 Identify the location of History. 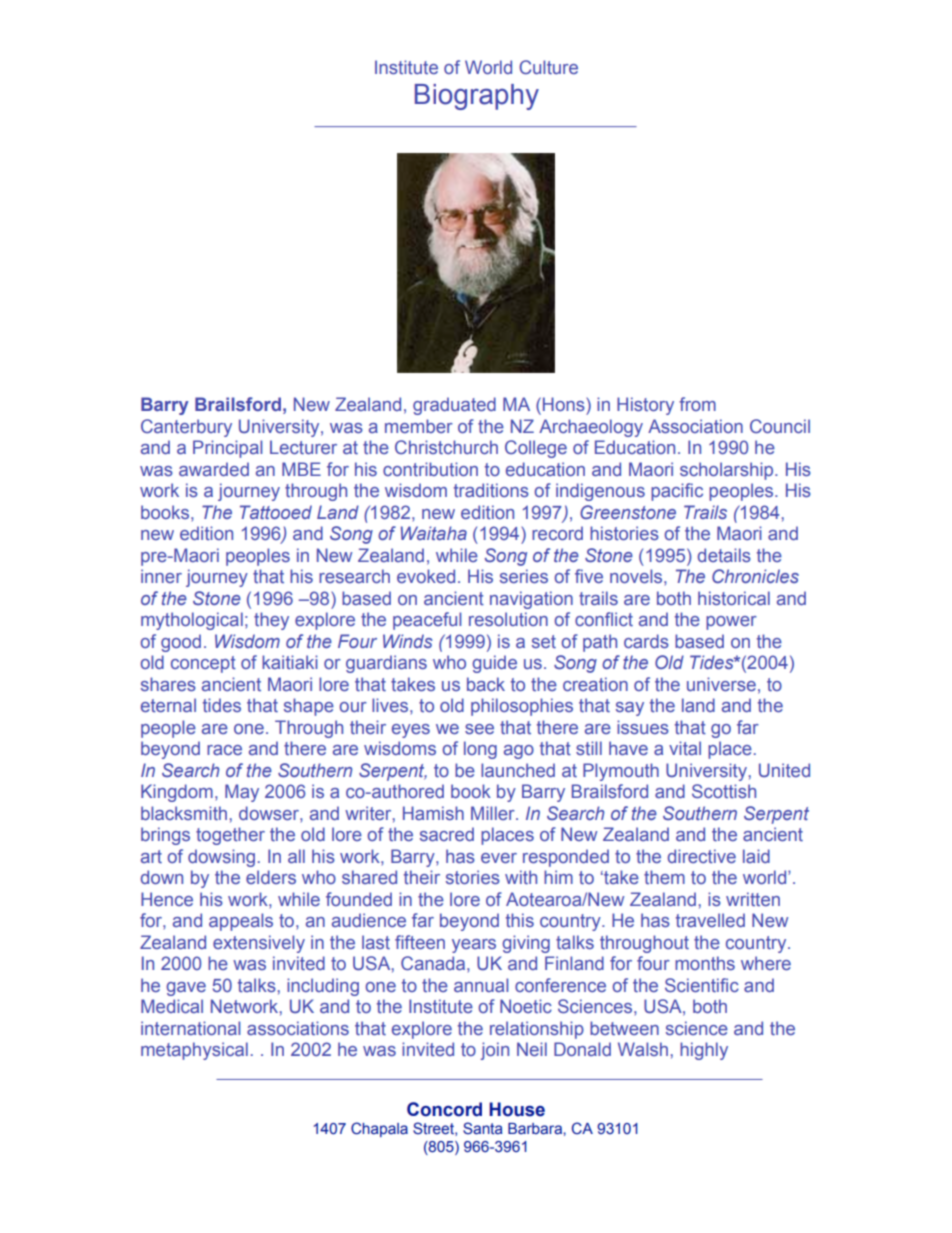
(645, 406).
